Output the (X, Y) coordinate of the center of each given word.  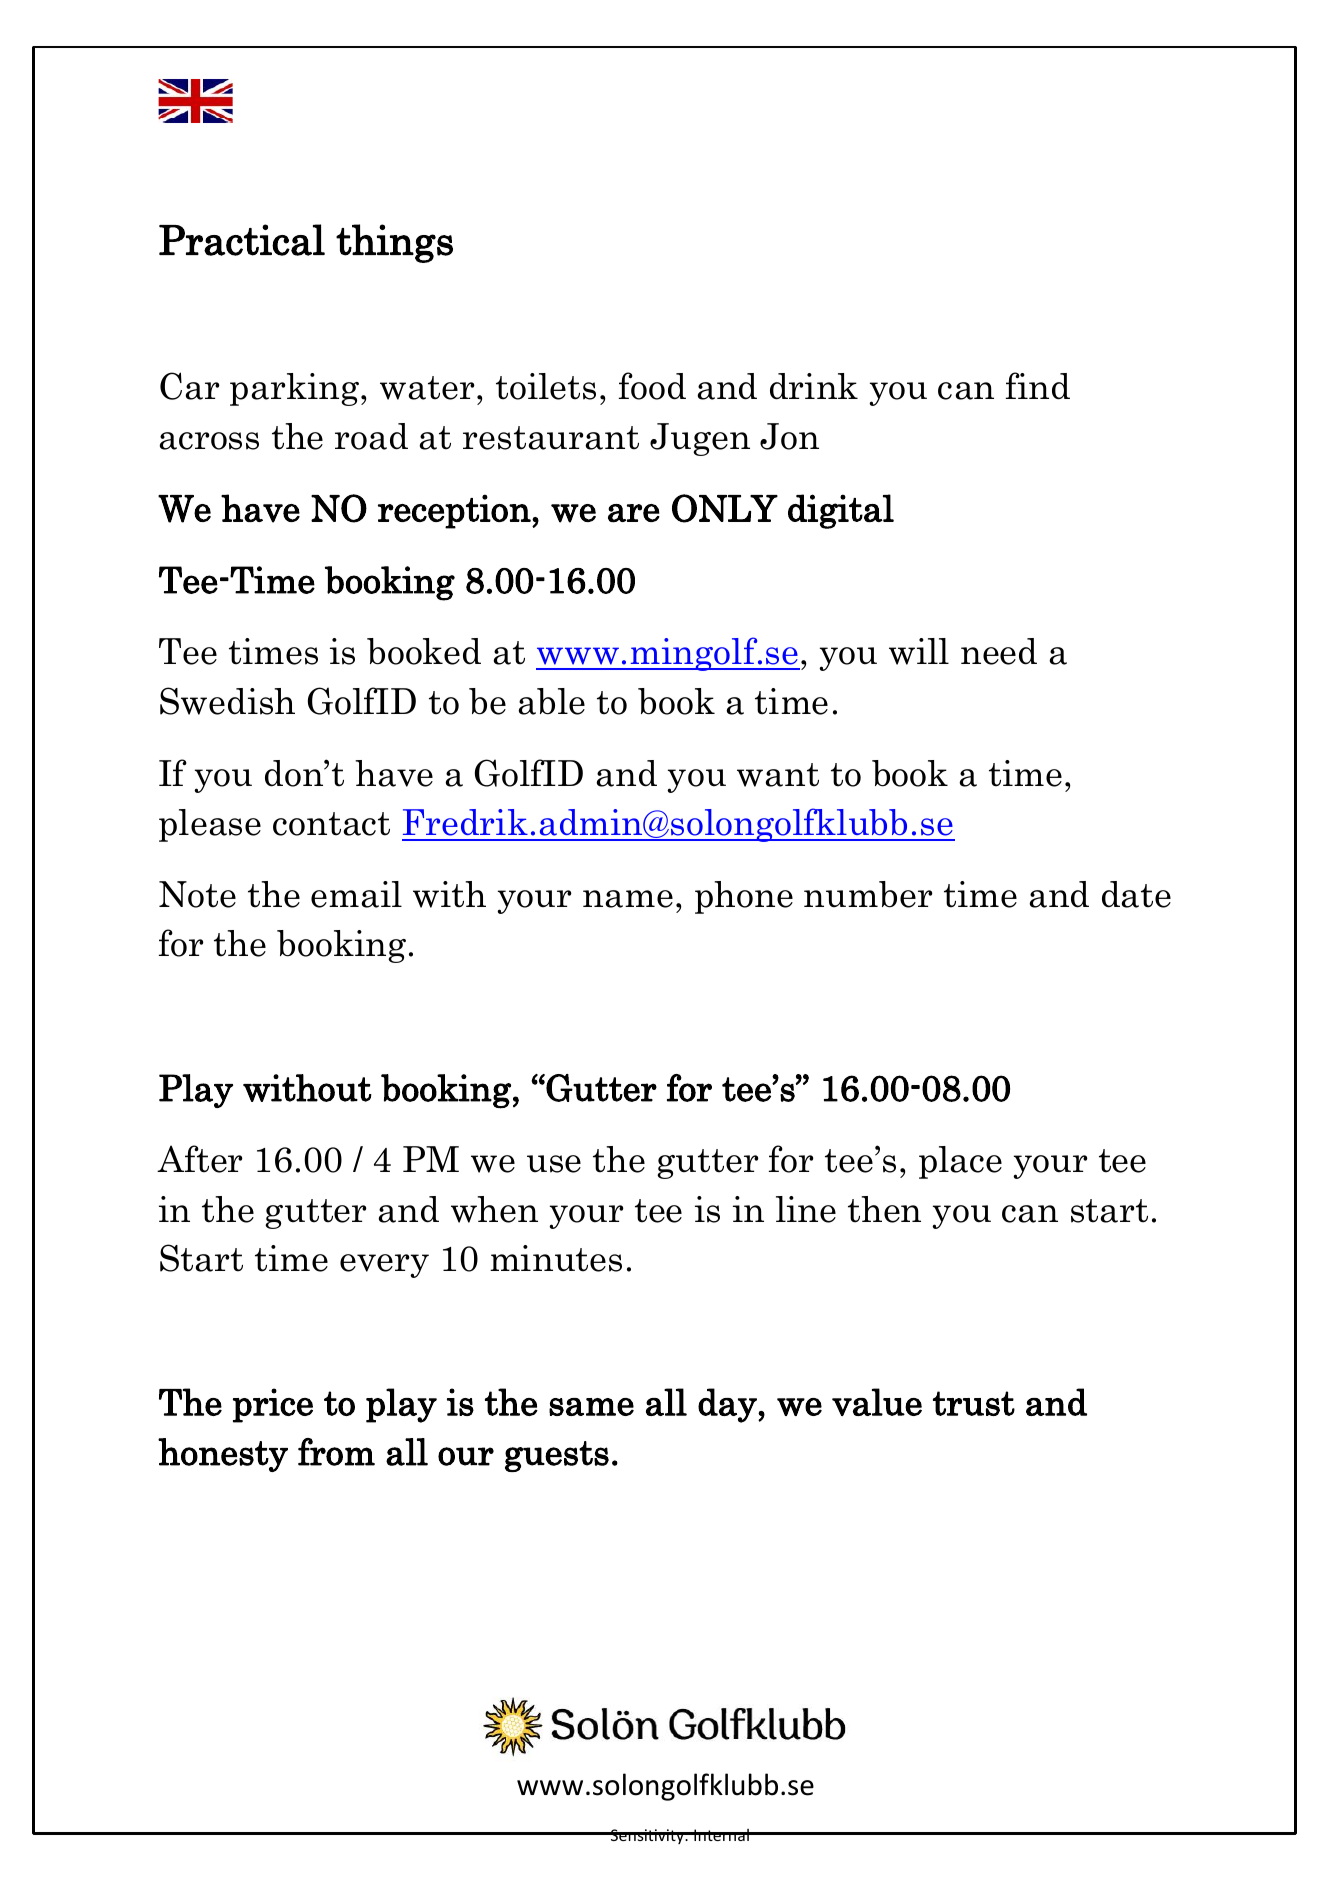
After (200, 1159)
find (1038, 386)
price (273, 1405)
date (1136, 894)
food (652, 386)
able (551, 701)
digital (841, 511)
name (628, 899)
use (554, 1164)
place (960, 1162)
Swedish (227, 701)
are (634, 513)
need (999, 651)
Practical (242, 240)
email (356, 894)
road (371, 436)
